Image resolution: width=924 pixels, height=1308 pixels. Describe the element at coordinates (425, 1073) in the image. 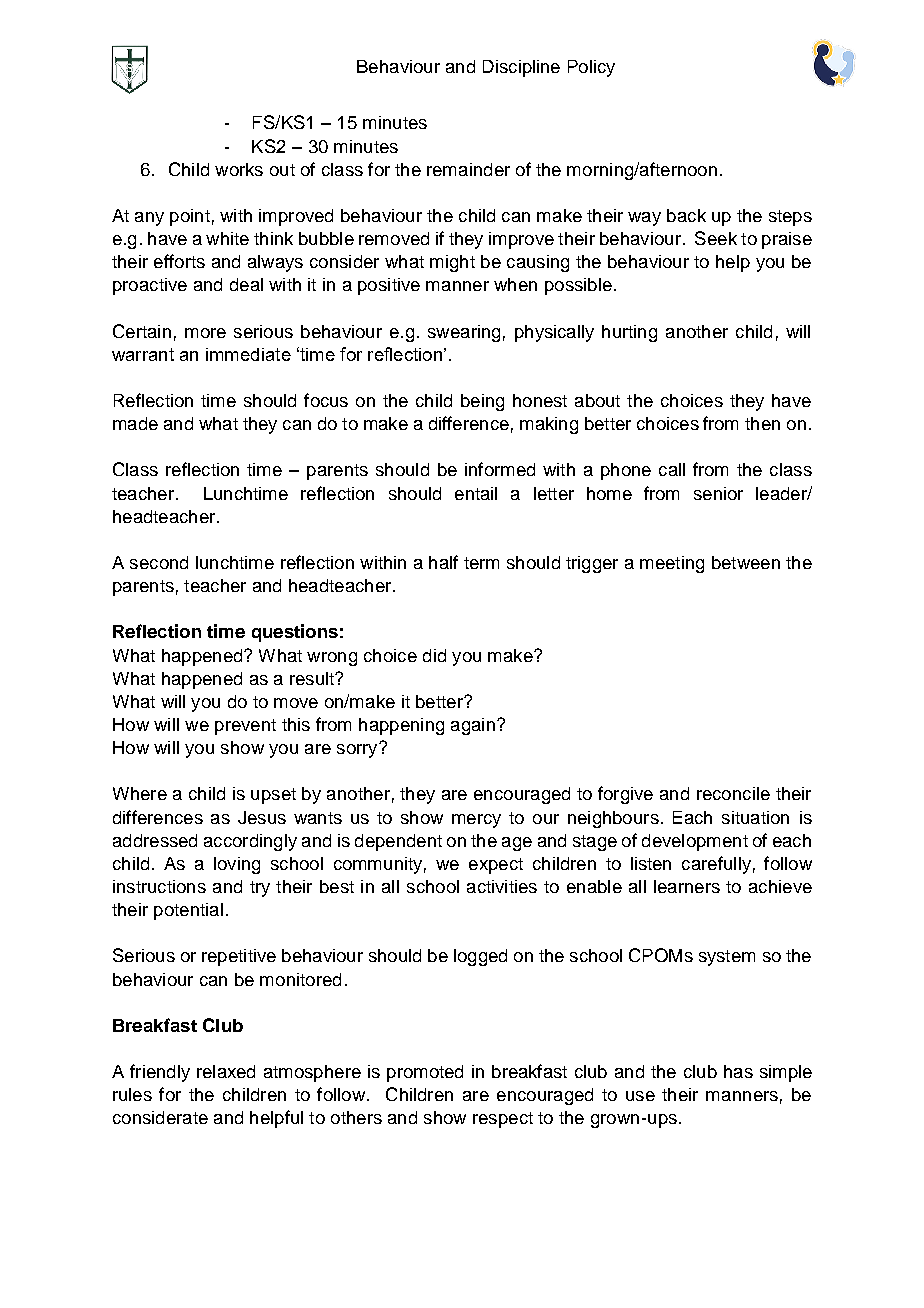

I see `promoted` at that location.
